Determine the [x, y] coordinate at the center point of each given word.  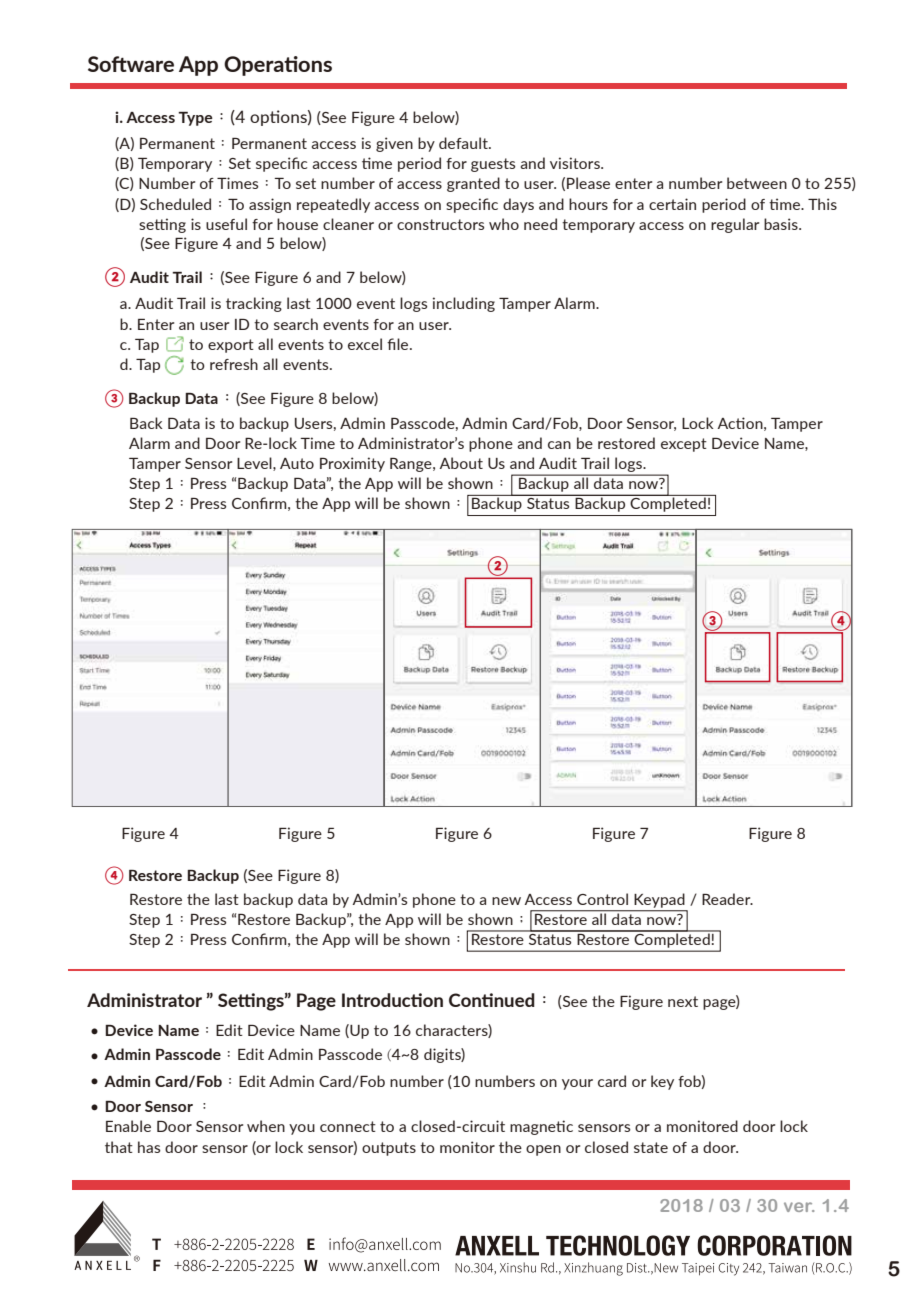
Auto [297, 463]
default [464, 143]
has [149, 1147]
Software [131, 64]
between [757, 183]
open [543, 1150]
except [684, 445]
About [461, 463]
